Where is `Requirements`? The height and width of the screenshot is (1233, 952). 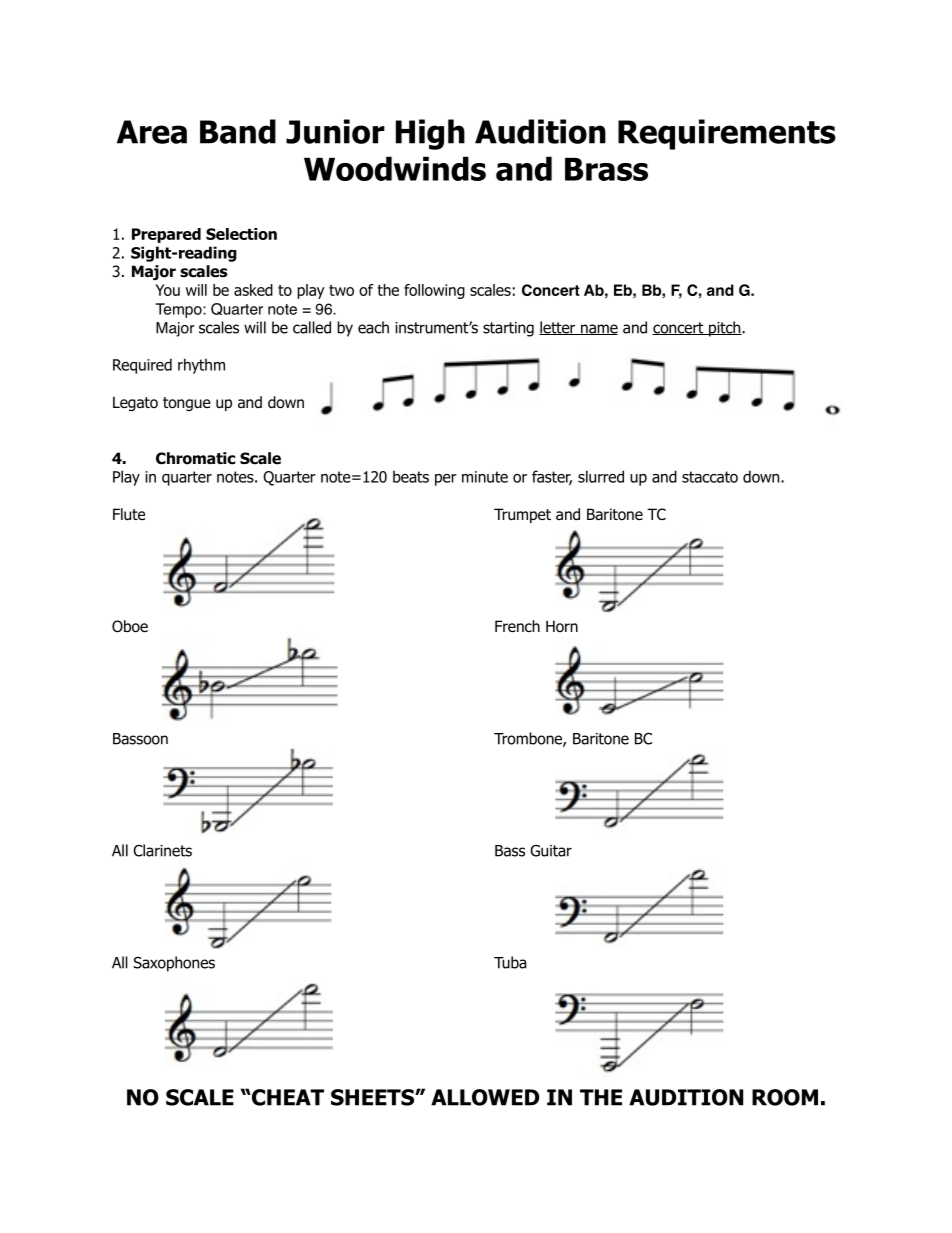 Requirements is located at coordinates (727, 134).
